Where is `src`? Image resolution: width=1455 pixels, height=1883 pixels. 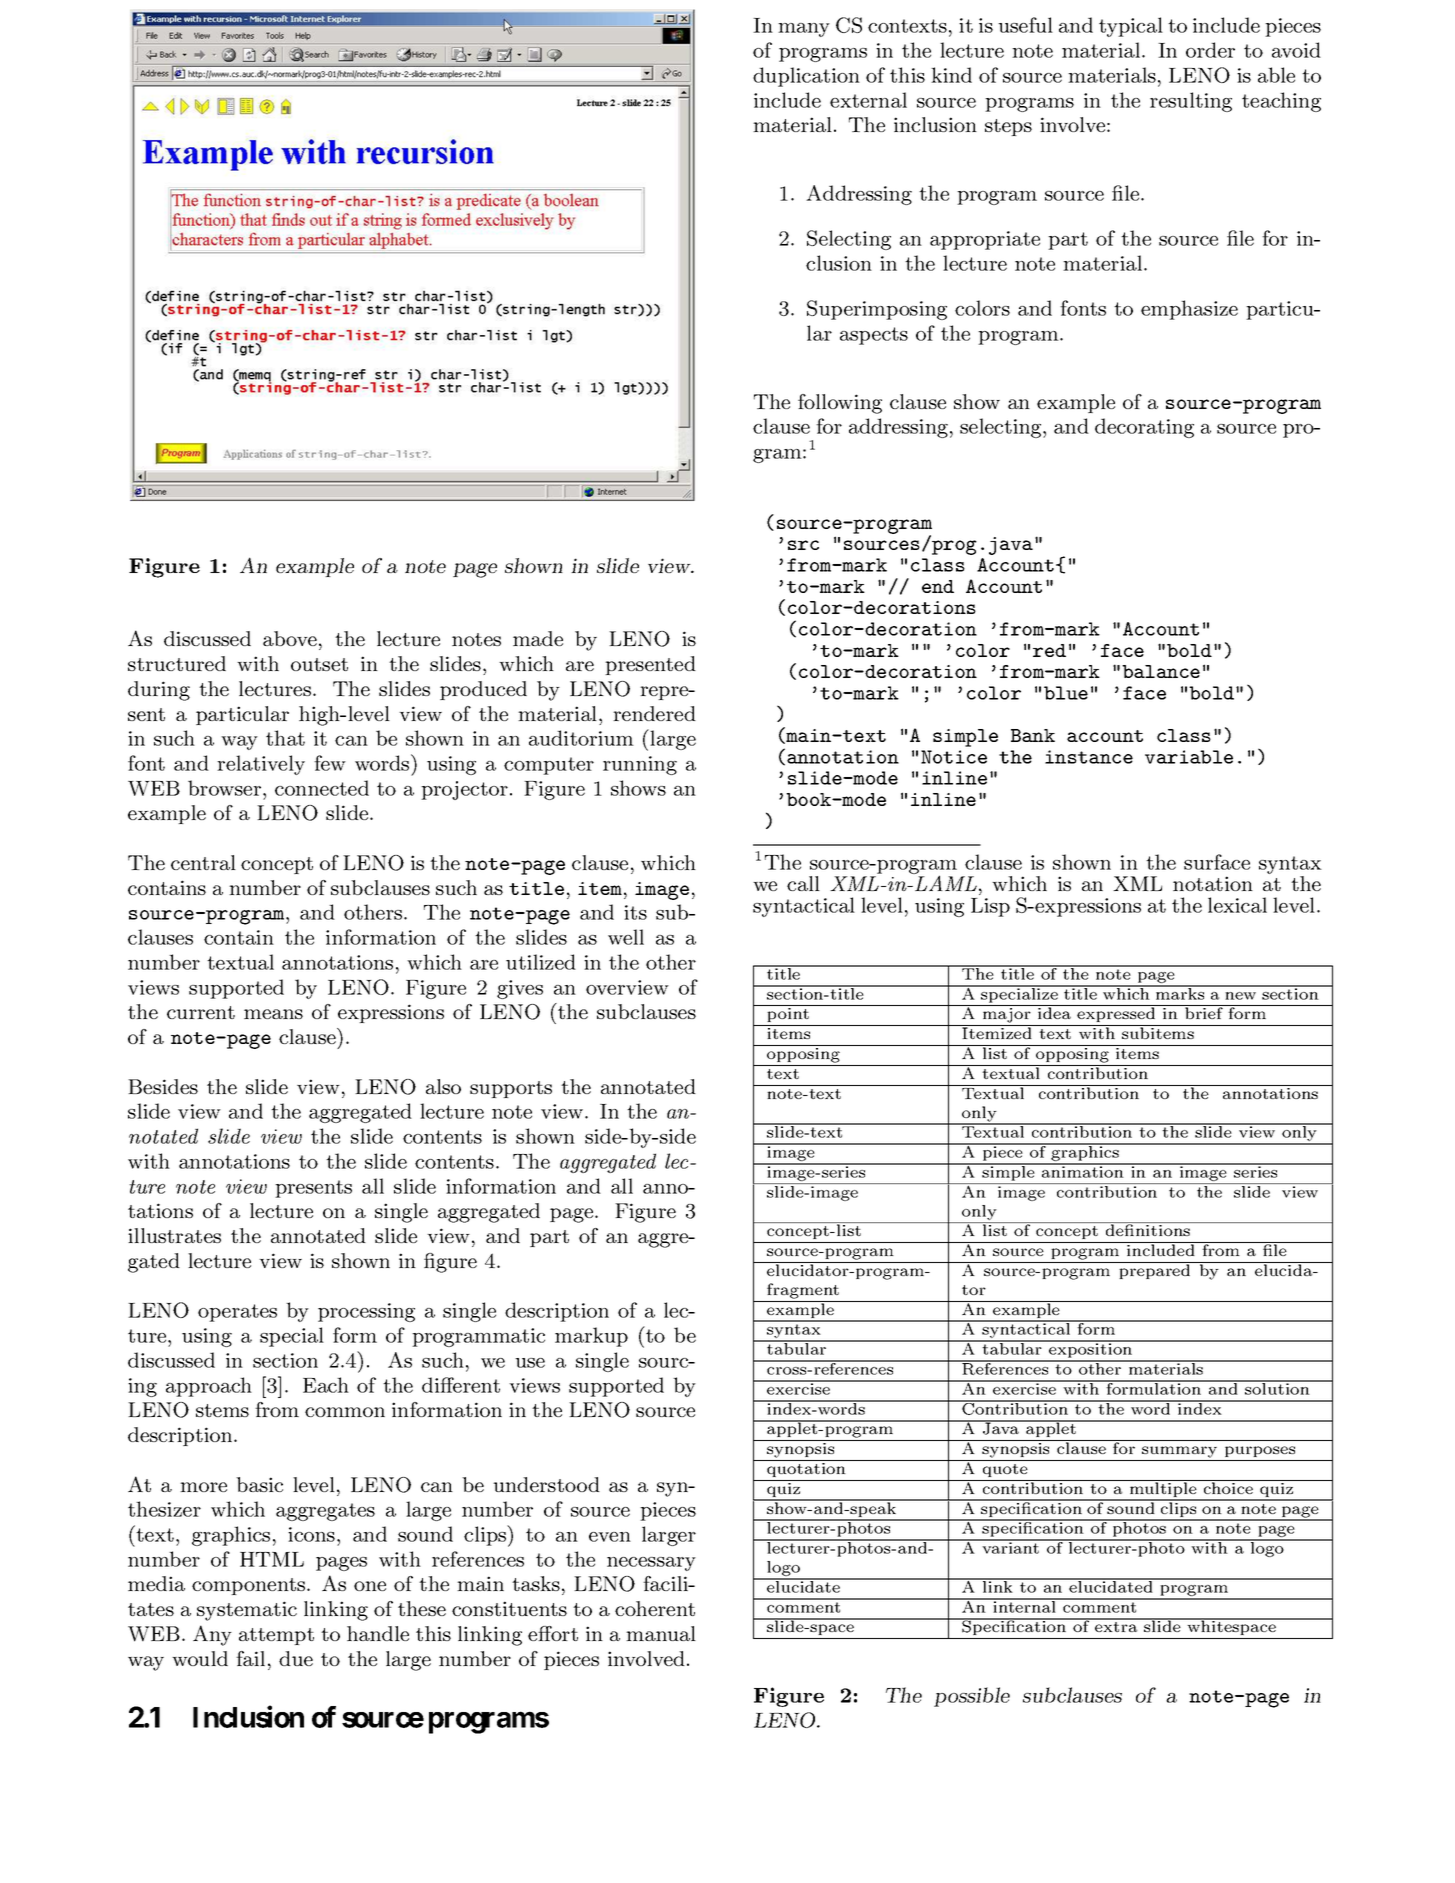 src is located at coordinates (803, 545).
